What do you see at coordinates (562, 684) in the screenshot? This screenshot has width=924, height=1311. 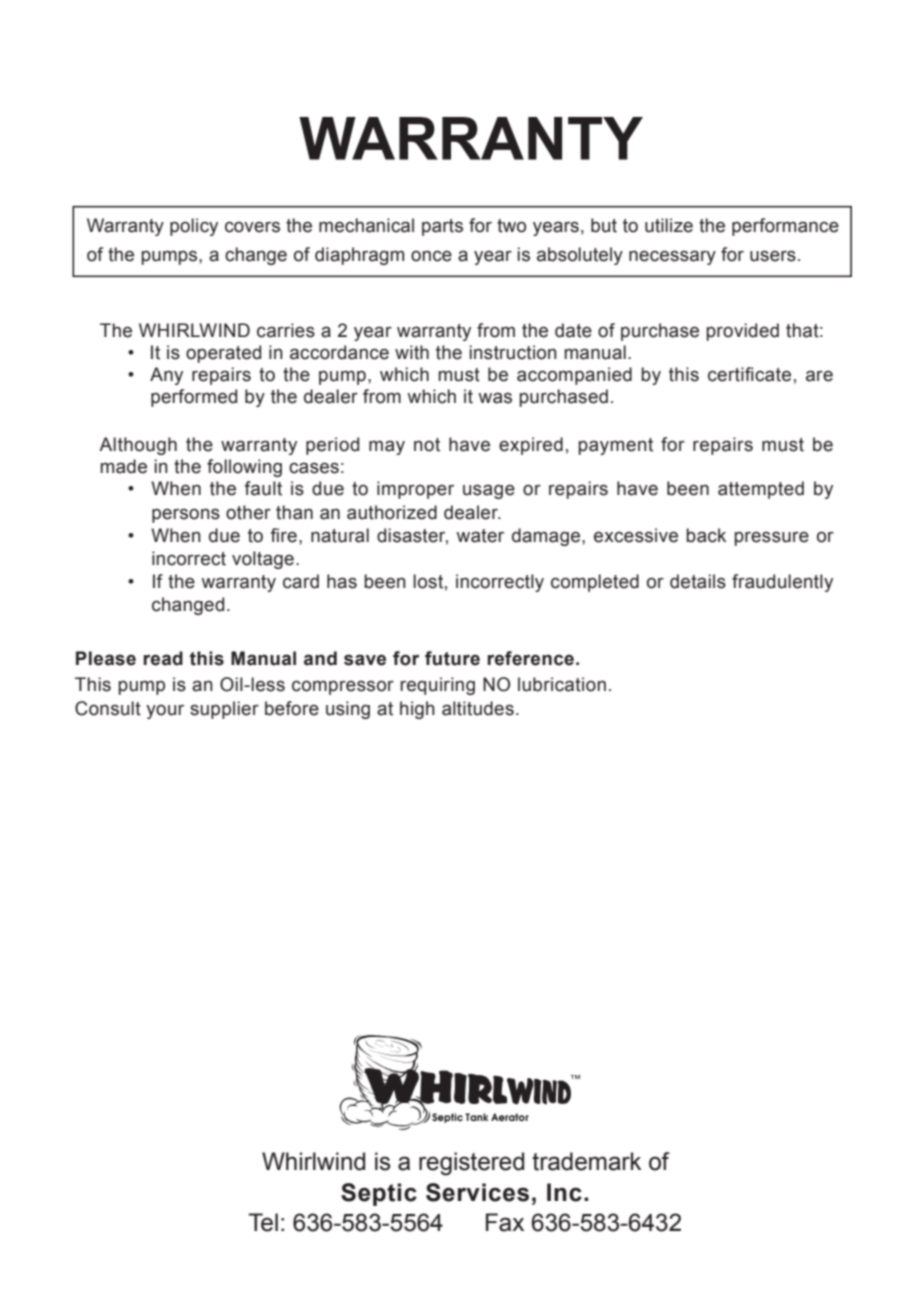 I see `lubrication` at bounding box center [562, 684].
